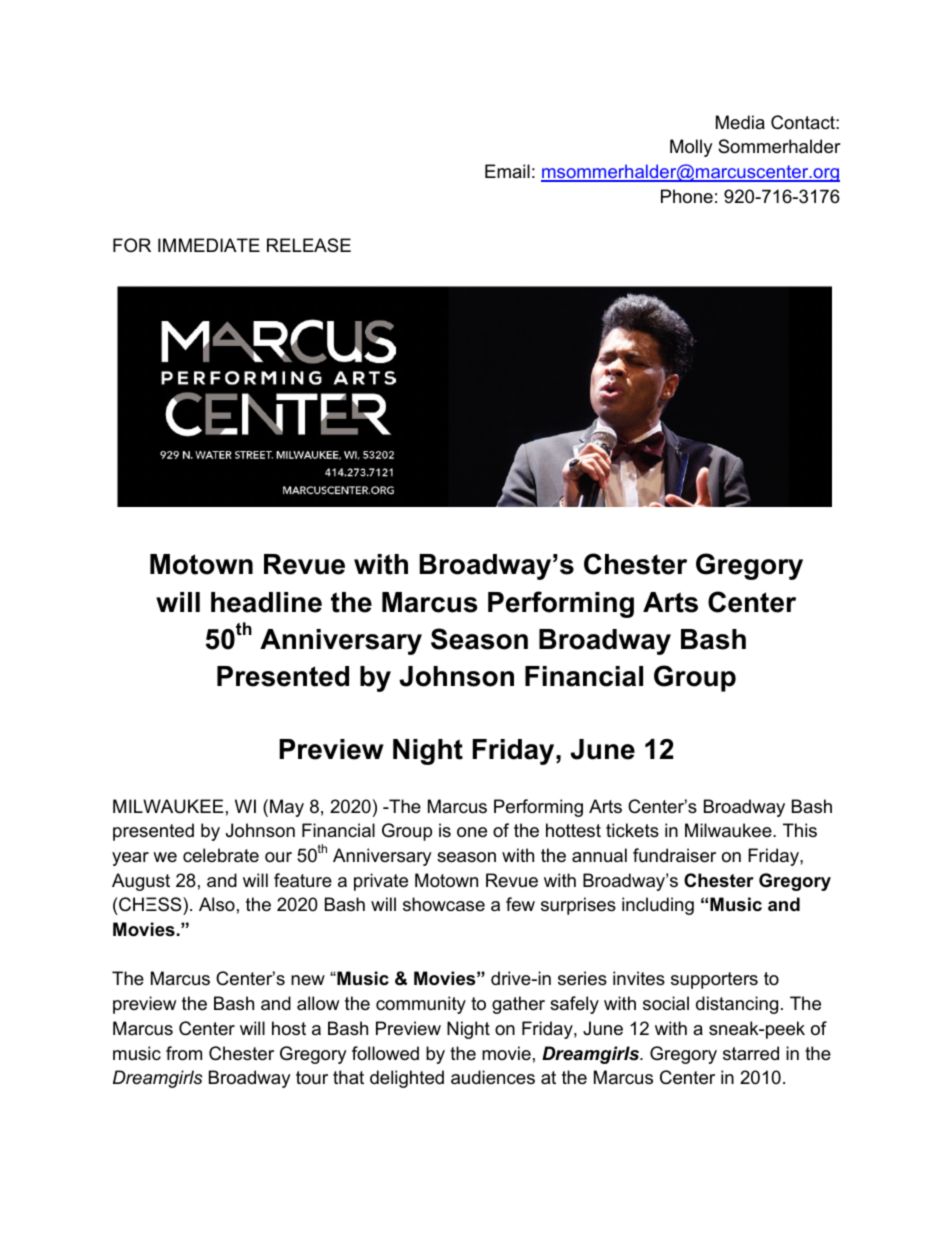 This screenshot has height=1233, width=952. Describe the element at coordinates (632, 830) in the screenshot. I see `tickets` at that location.
